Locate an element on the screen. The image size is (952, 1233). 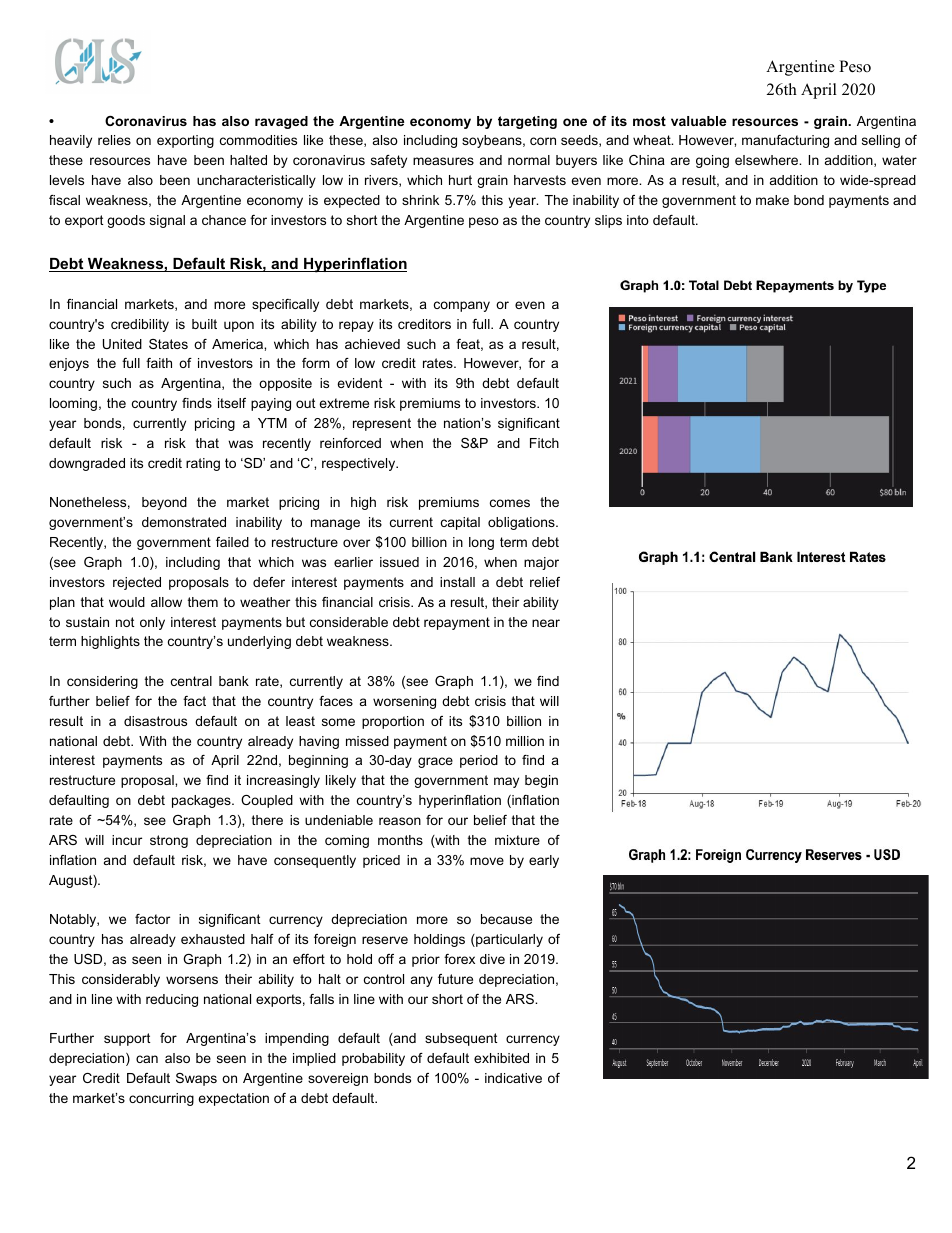
States is located at coordinates (168, 344).
